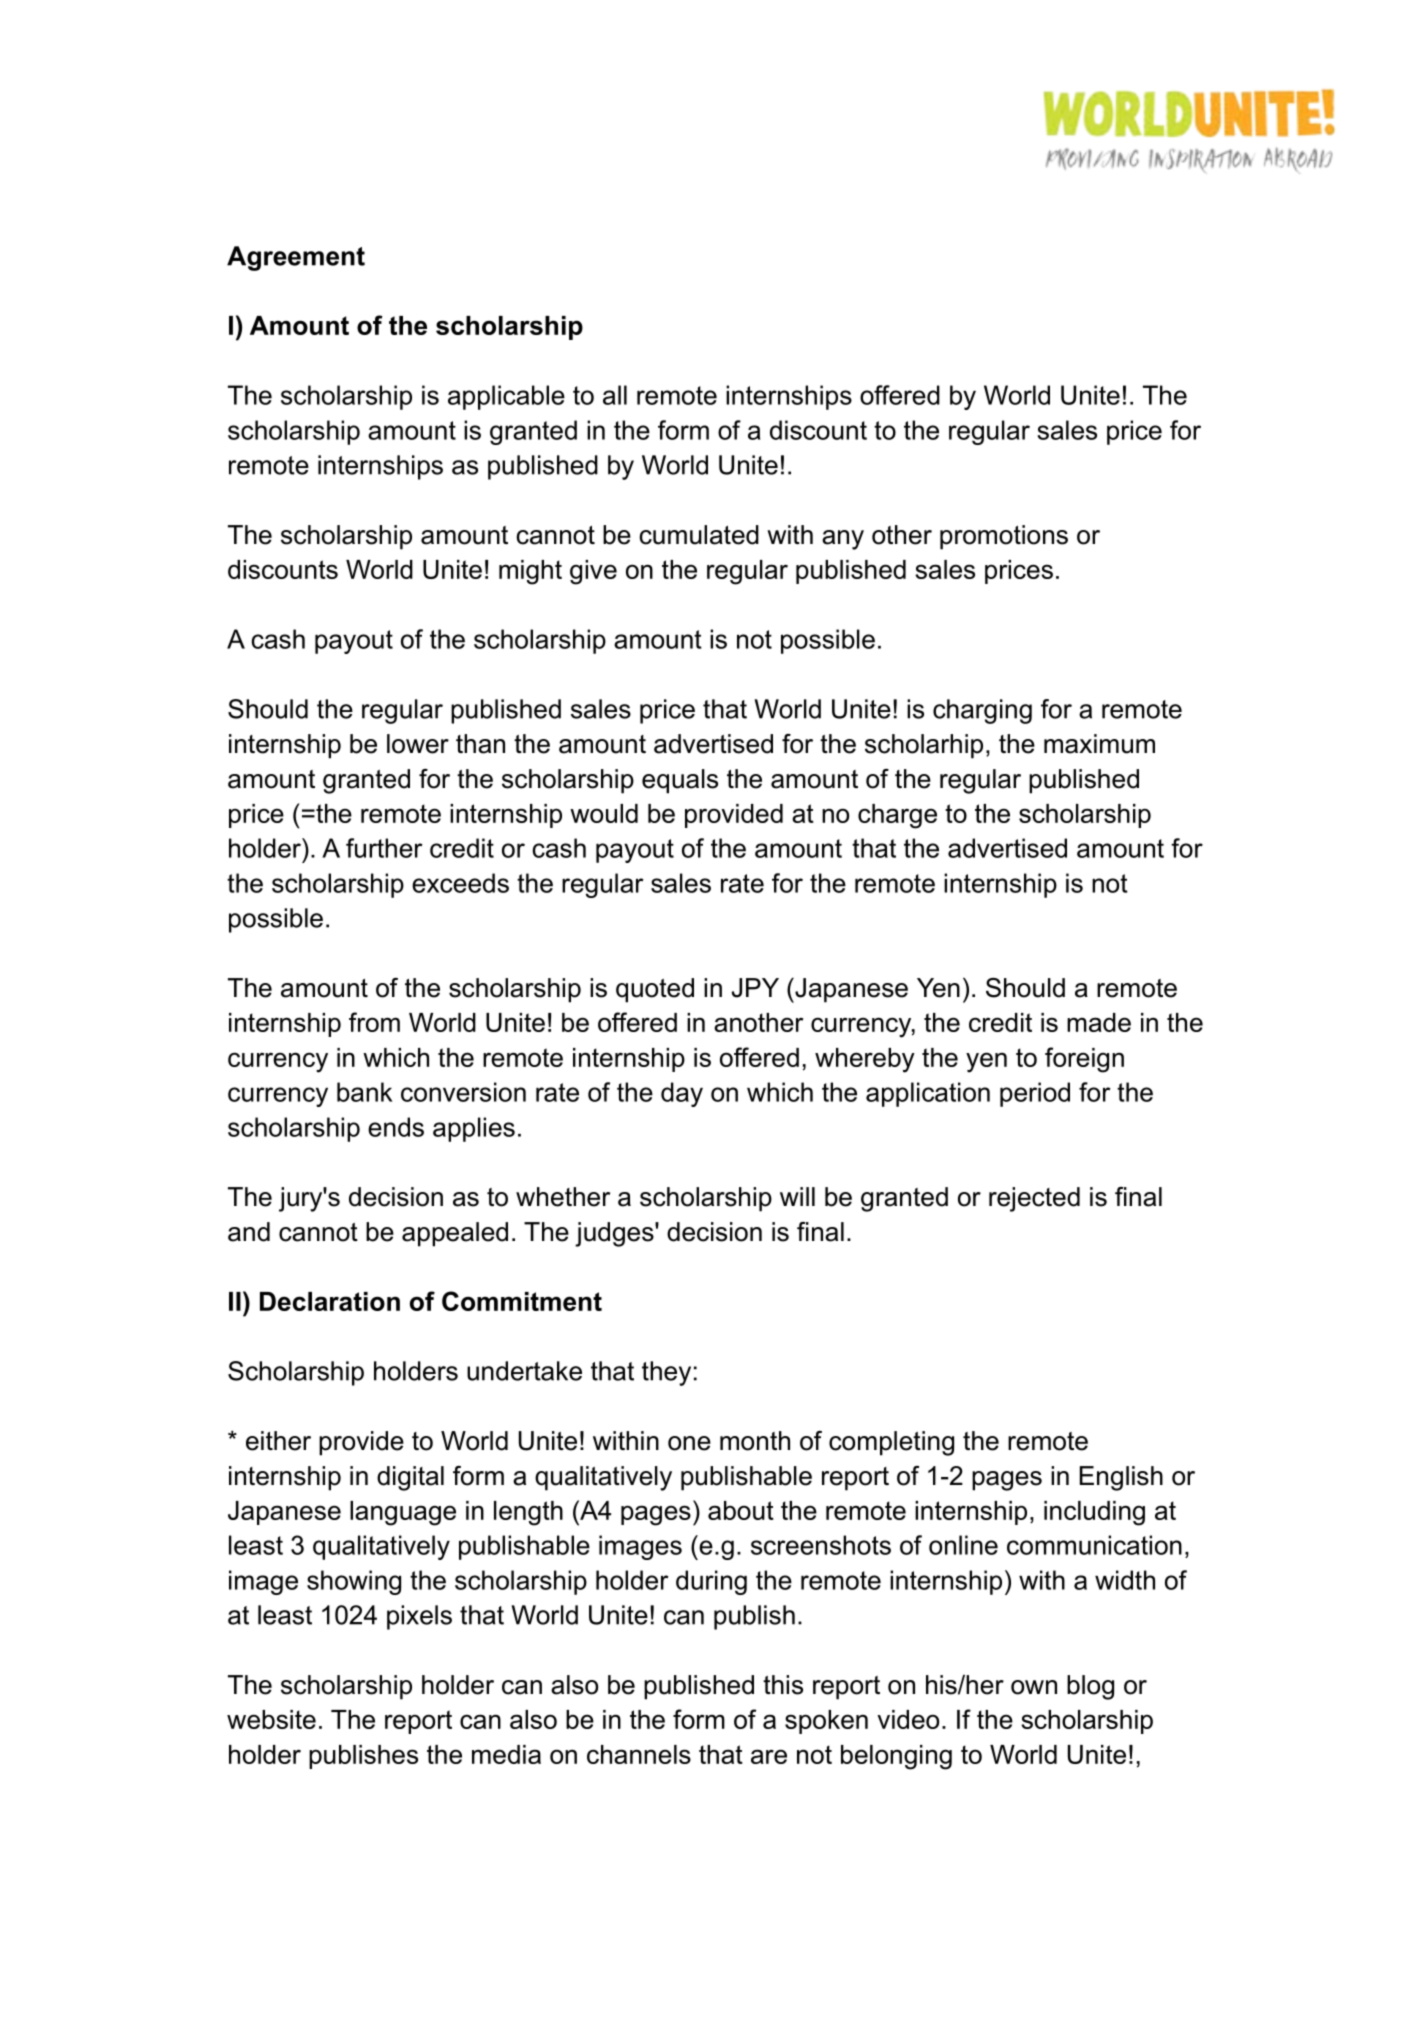 The image size is (1426, 2017). What do you see at coordinates (615, 395) in the image?
I see `all` at bounding box center [615, 395].
